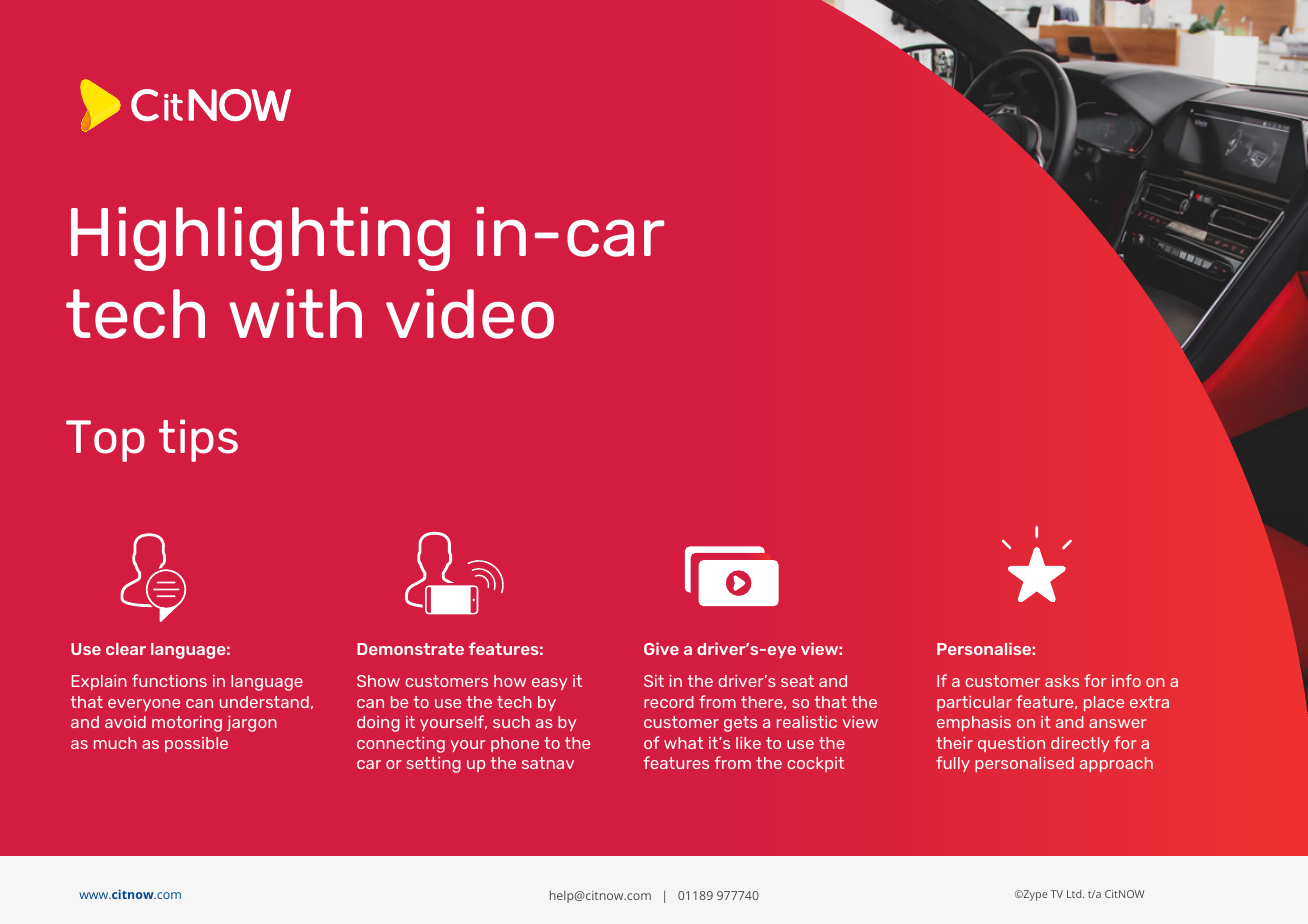  Describe the element at coordinates (1062, 681) in the page. I see `asks` at that location.
